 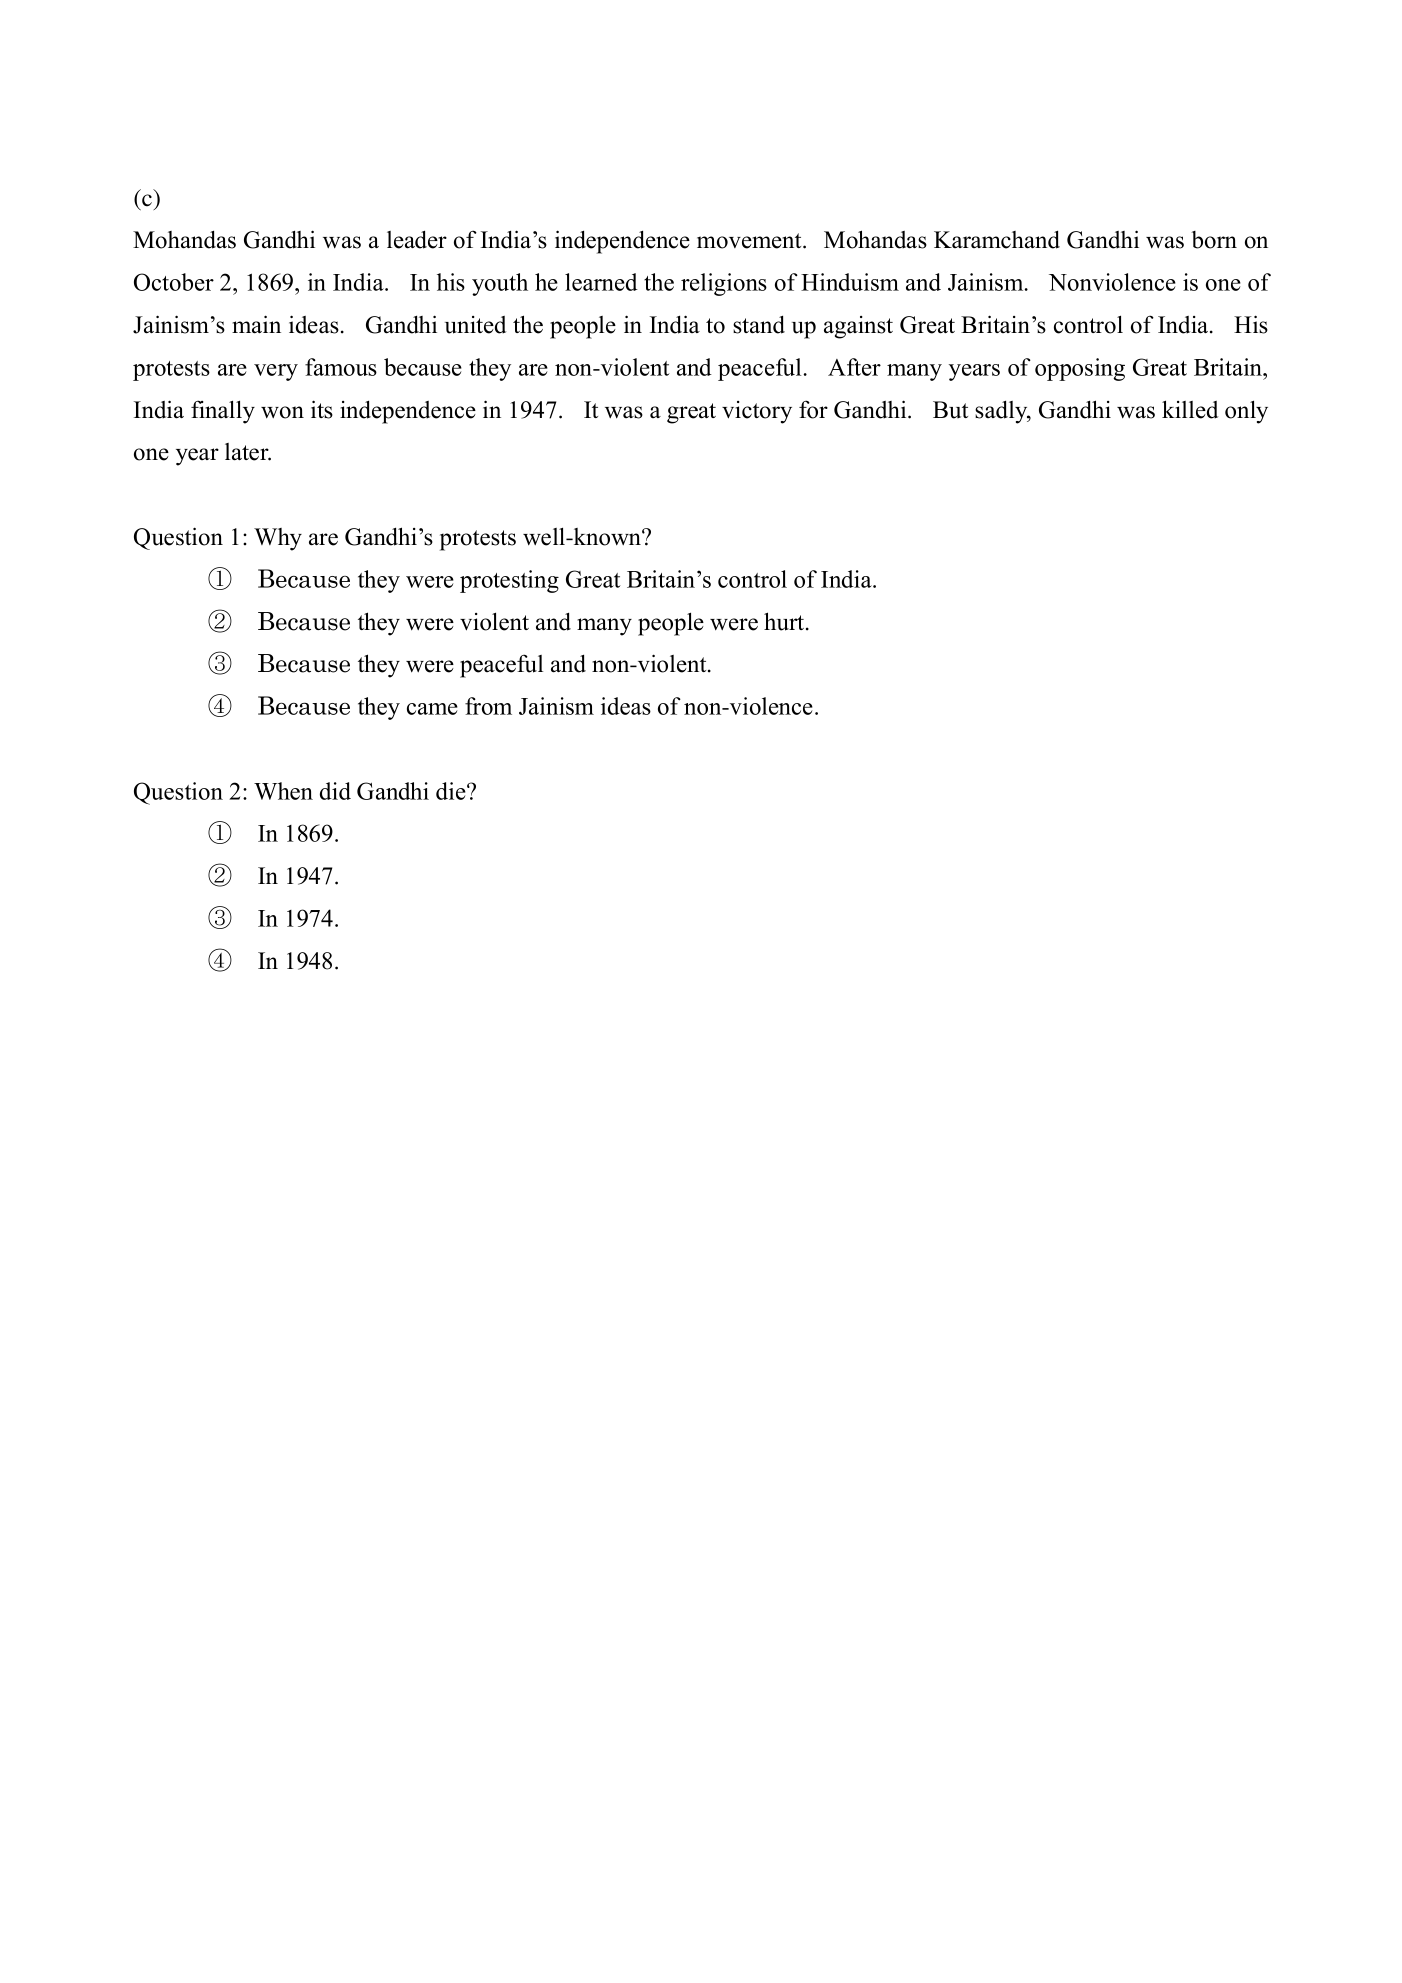 I want to click on came, so click(x=432, y=709).
